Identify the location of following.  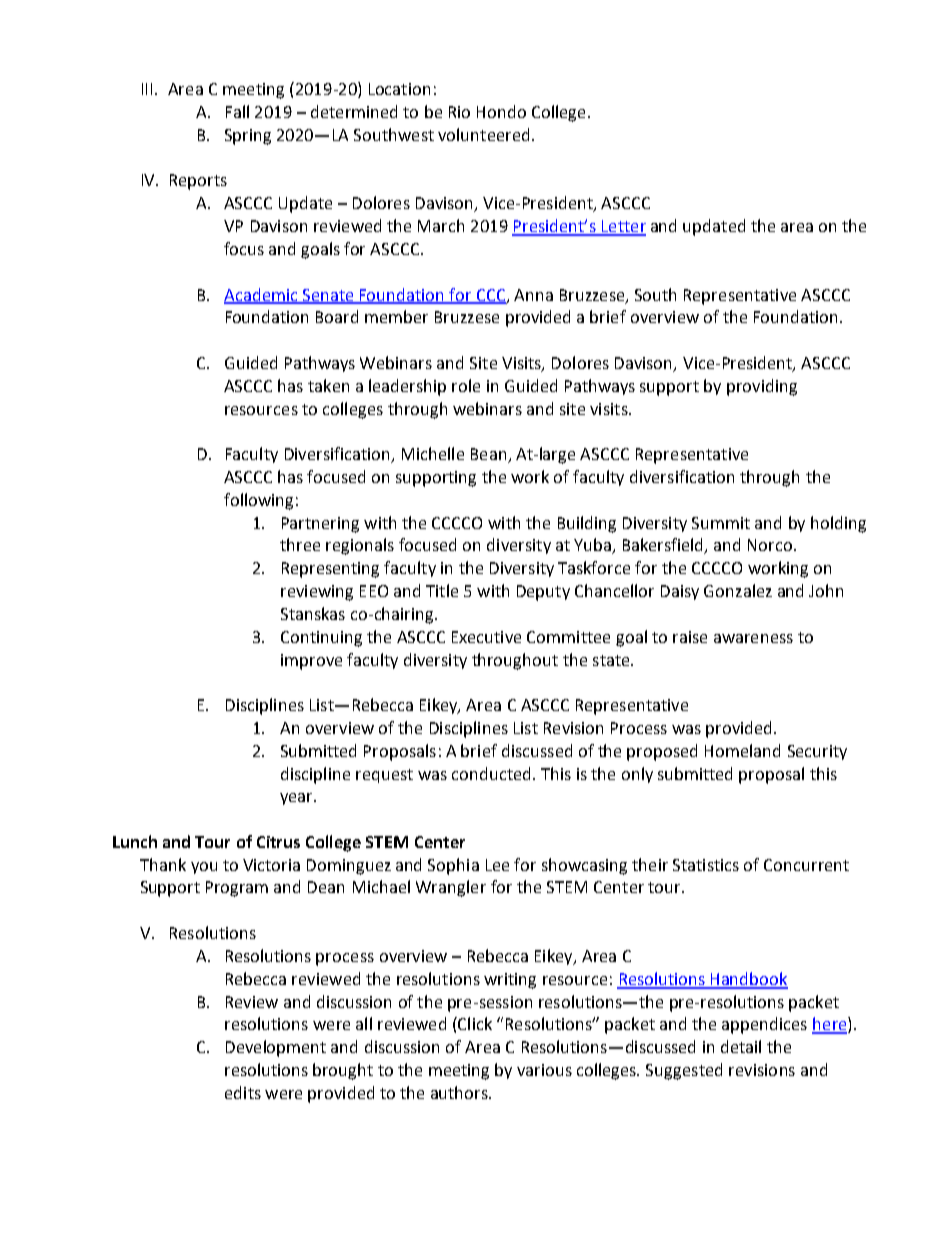
(258, 501).
